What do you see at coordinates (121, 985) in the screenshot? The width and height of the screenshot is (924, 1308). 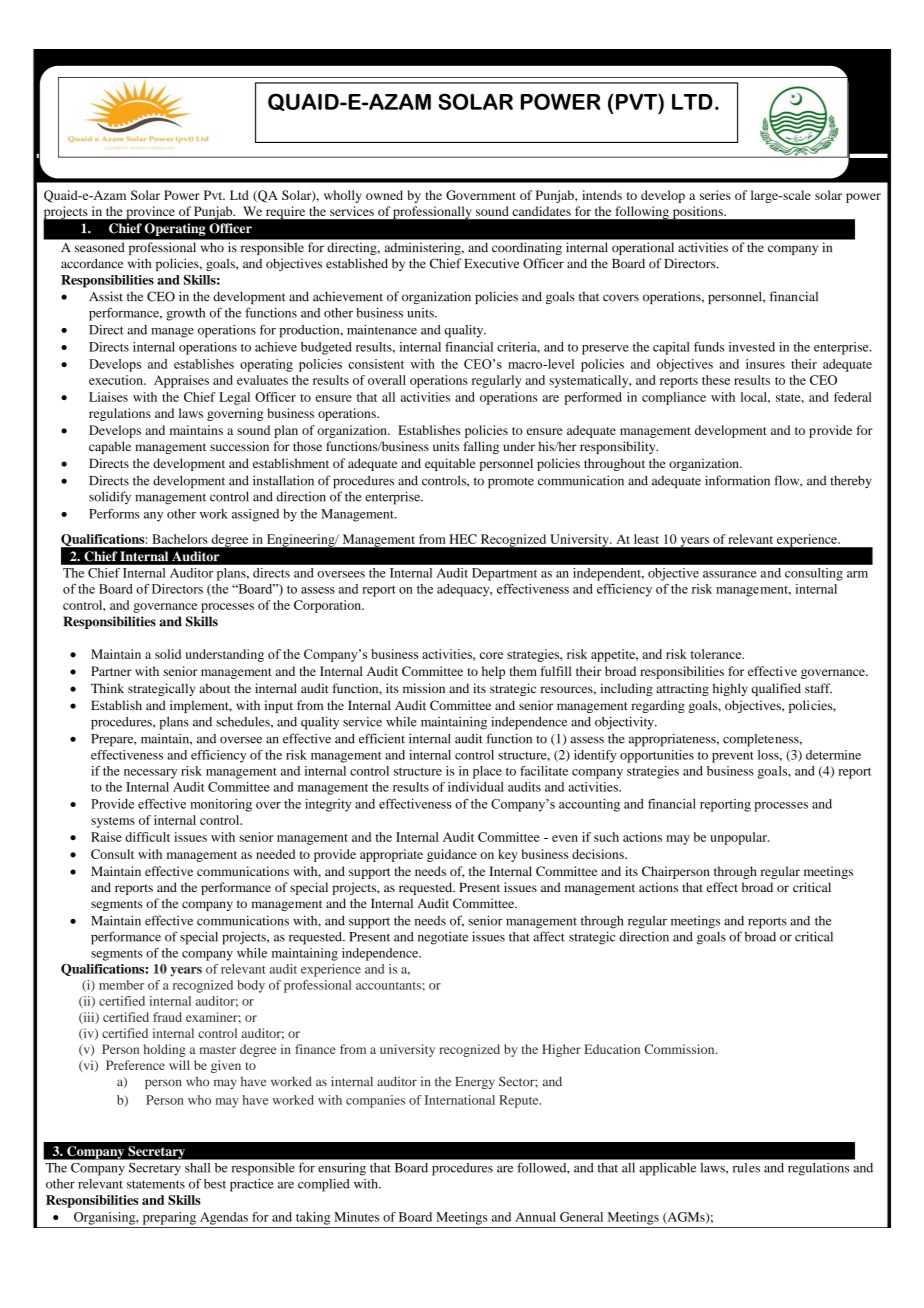 I see `member` at bounding box center [121, 985].
